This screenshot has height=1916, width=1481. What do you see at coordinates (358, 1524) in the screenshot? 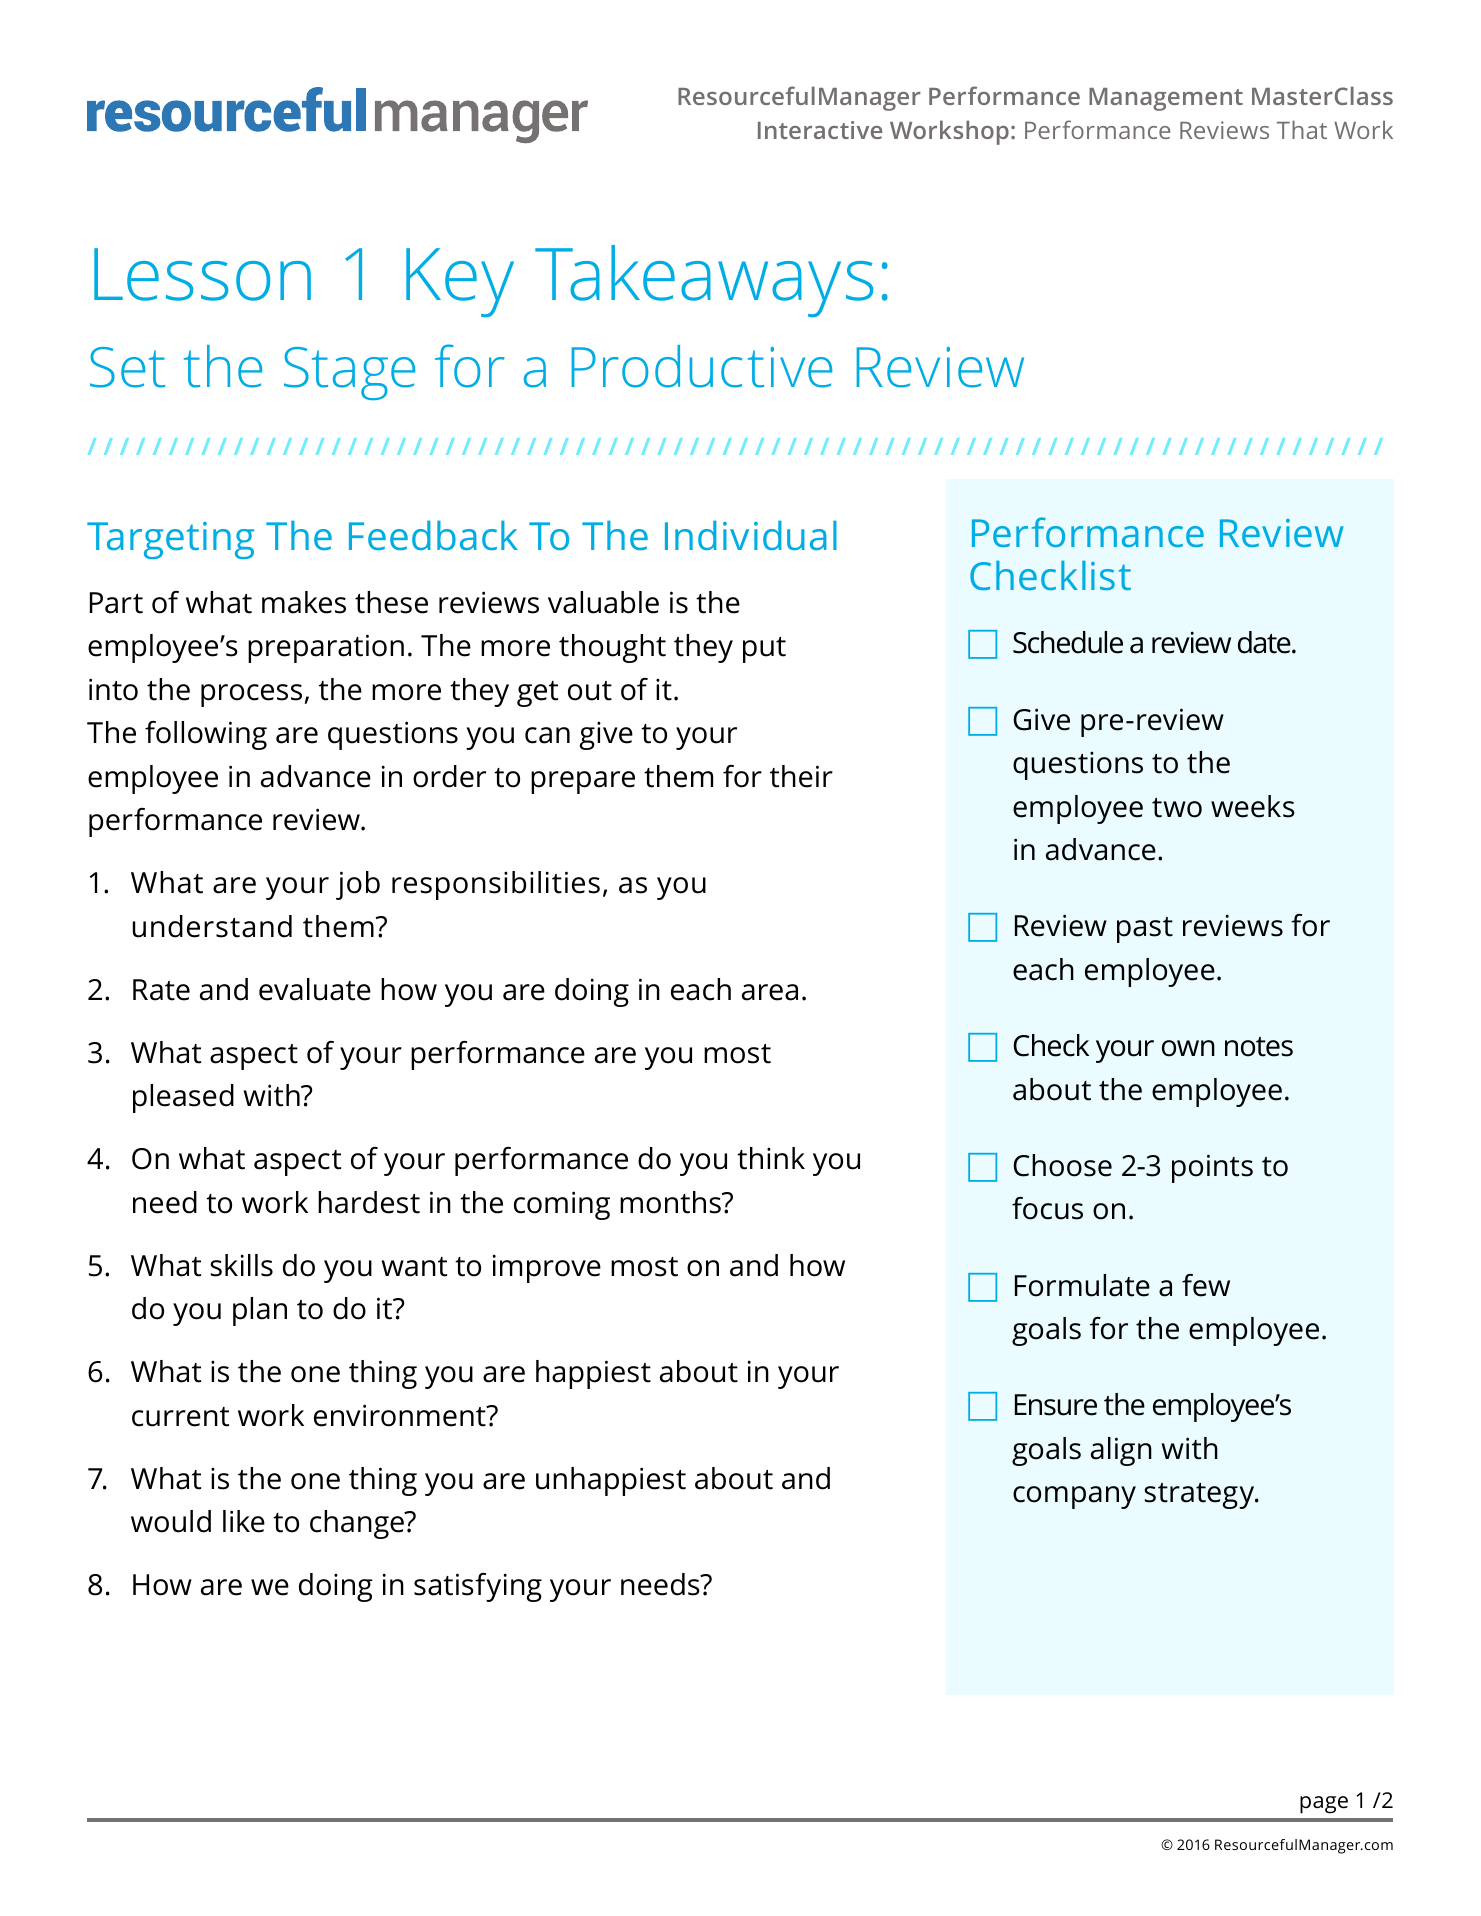
I see `change` at bounding box center [358, 1524].
